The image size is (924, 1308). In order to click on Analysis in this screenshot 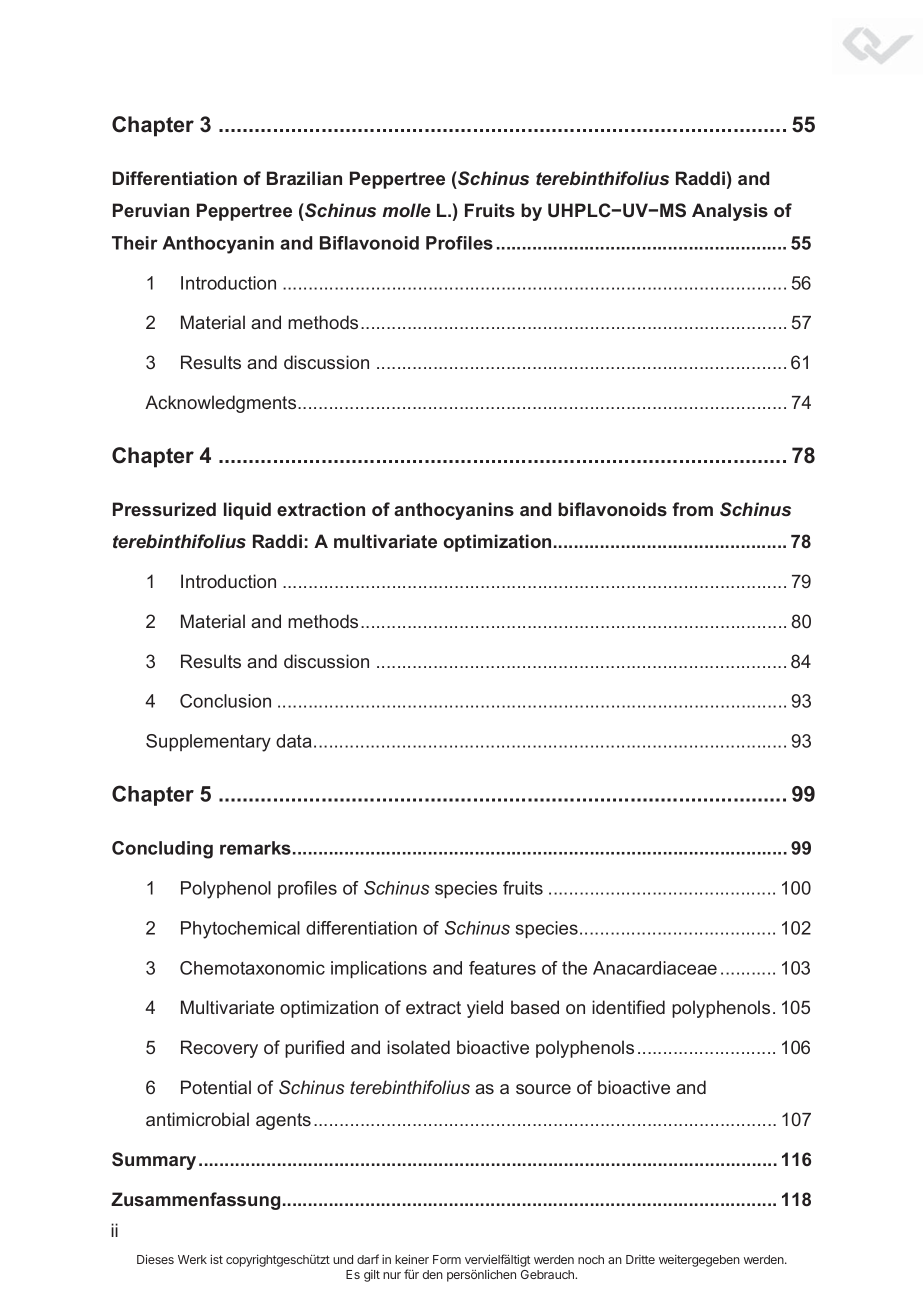, I will do `click(730, 212)`.
